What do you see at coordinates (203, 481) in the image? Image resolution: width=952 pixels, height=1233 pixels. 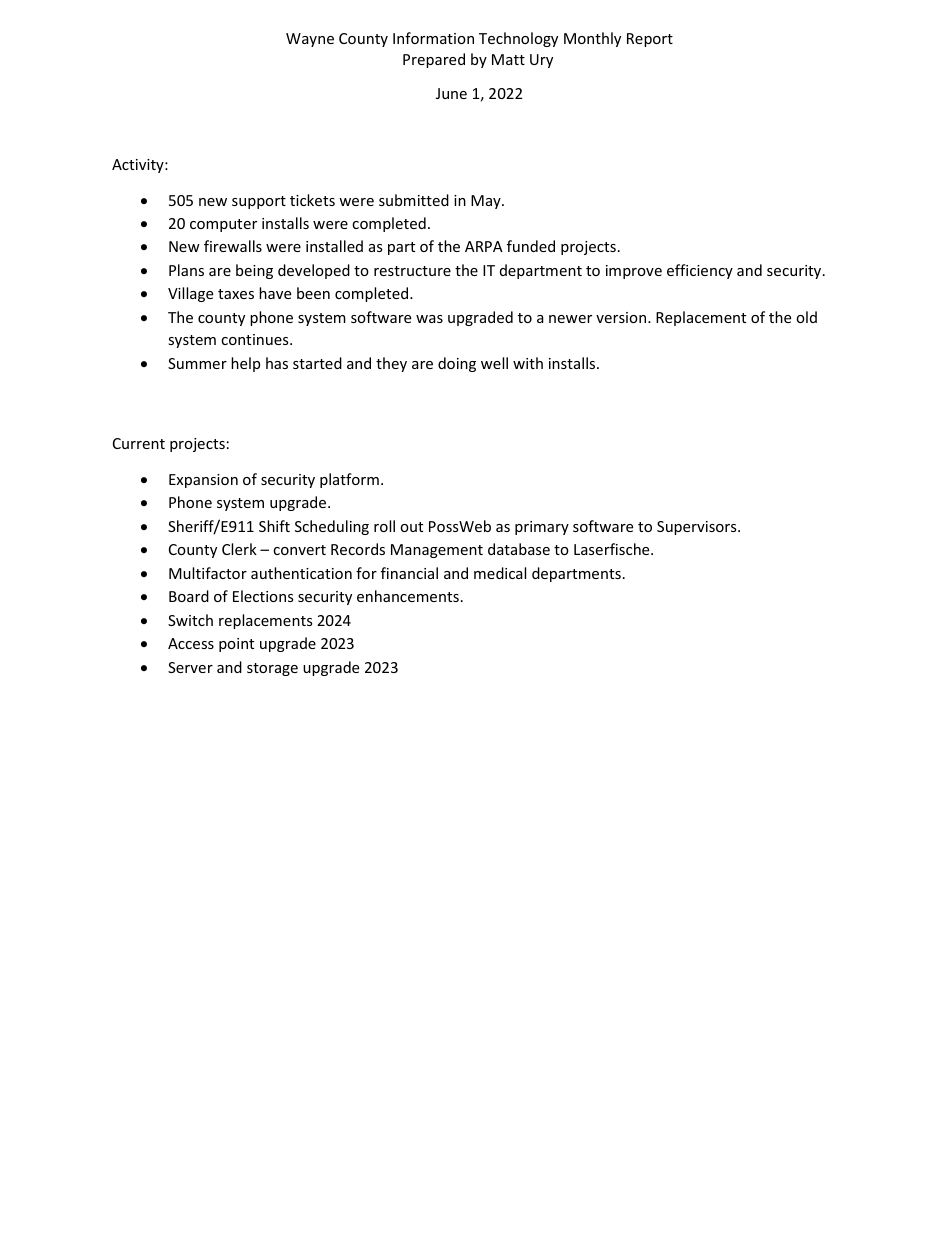 I see `Expansion` at bounding box center [203, 481].
